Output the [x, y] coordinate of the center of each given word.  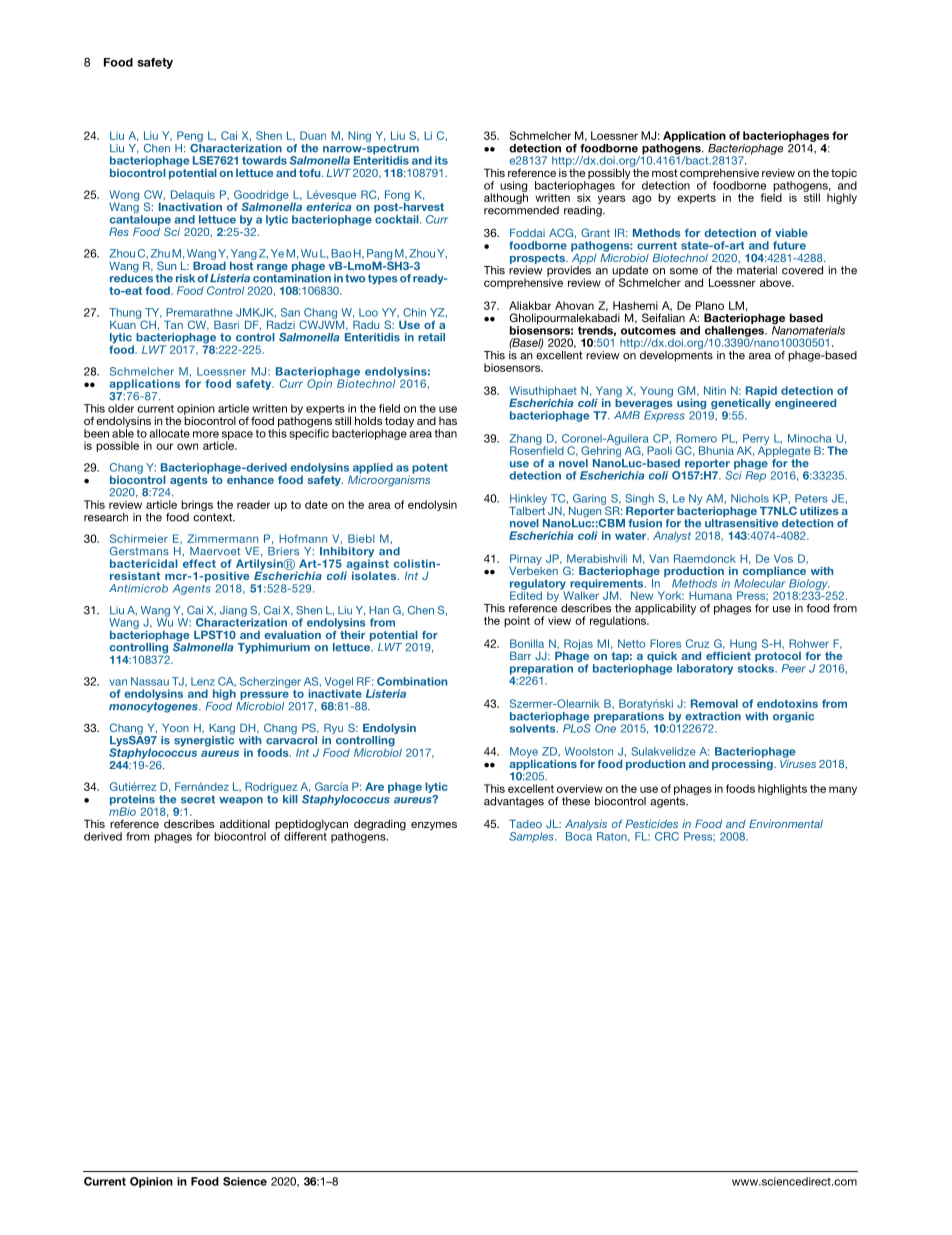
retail [431, 337]
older [121, 408]
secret [198, 799]
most [665, 173]
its [441, 160]
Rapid [760, 392]
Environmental [786, 823]
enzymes [434, 826]
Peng [189, 138]
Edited [526, 594]
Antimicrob [138, 588]
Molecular [760, 583]
